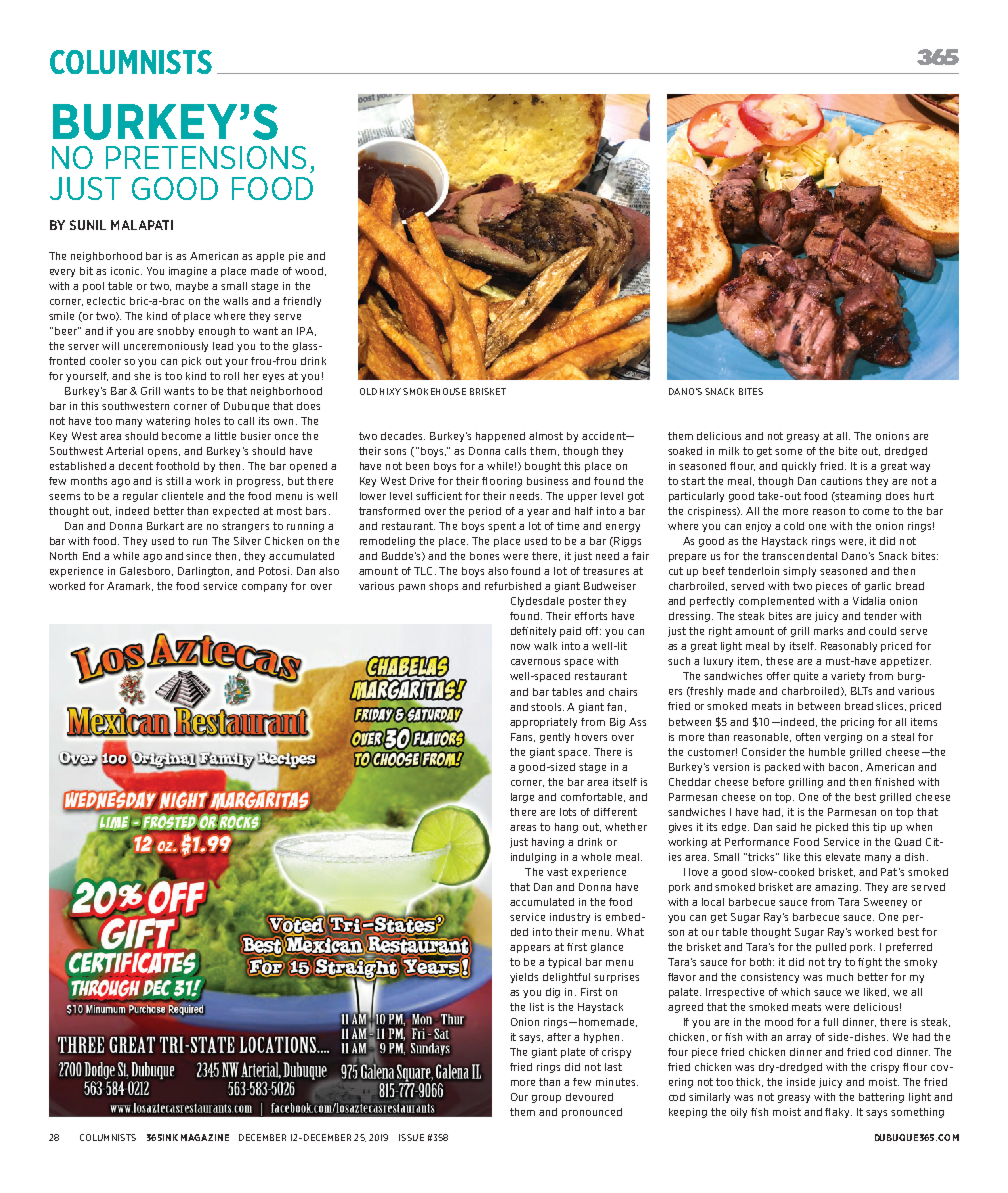  What do you see at coordinates (130, 586) in the screenshot?
I see `Aramark` at bounding box center [130, 586].
